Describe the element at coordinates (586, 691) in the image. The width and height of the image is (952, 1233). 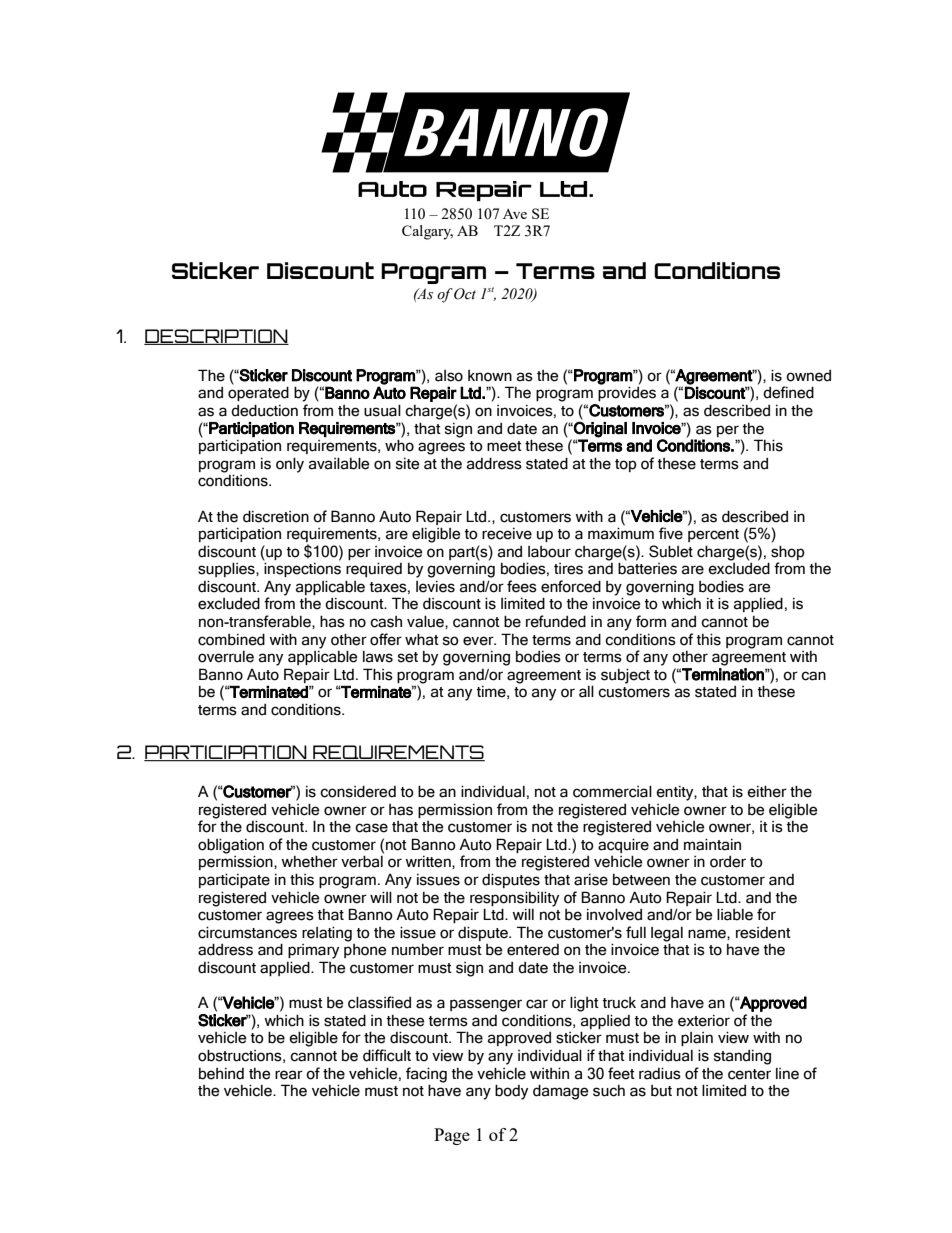
I see `all` at that location.
